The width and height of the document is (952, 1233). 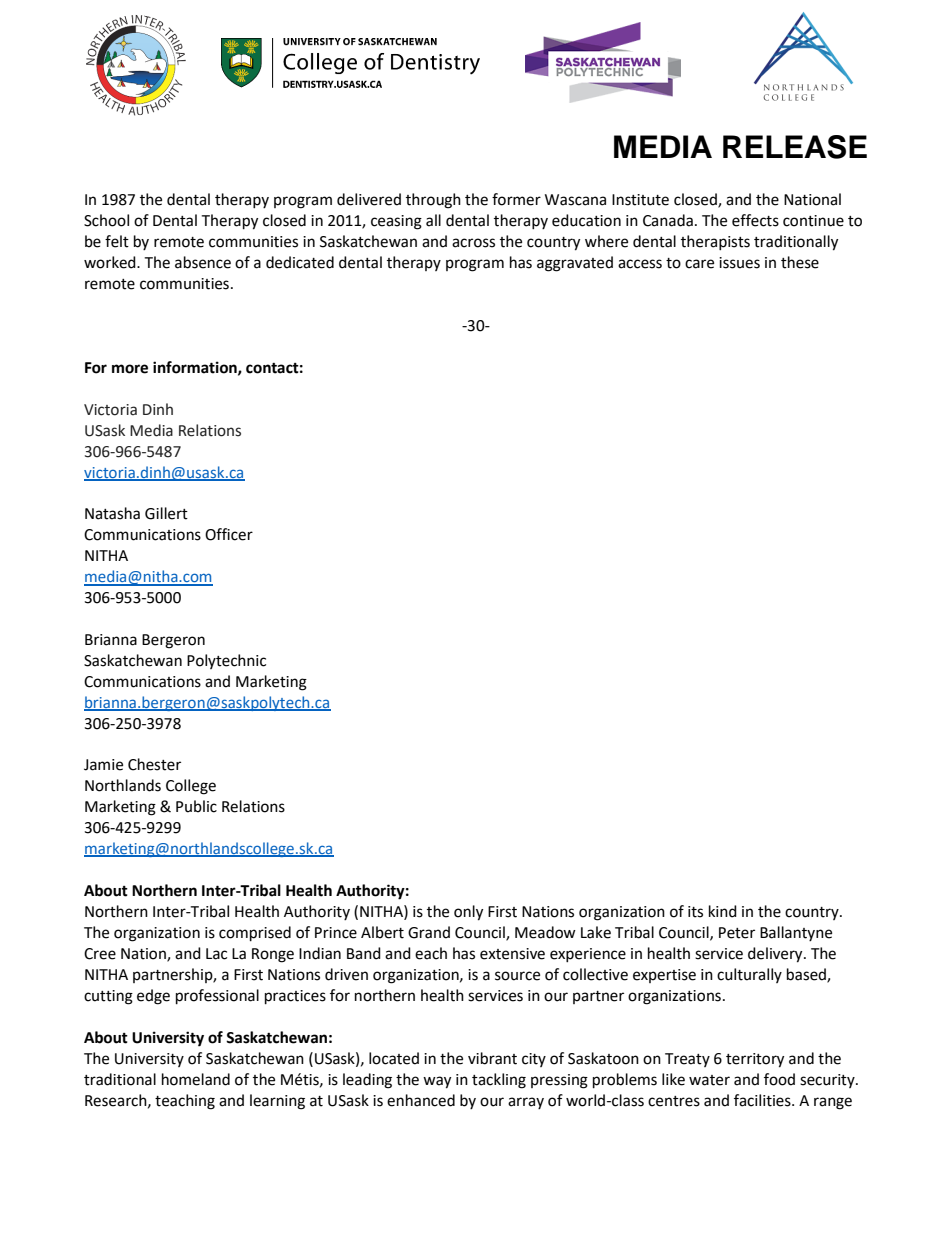 What do you see at coordinates (723, 911) in the document?
I see `kind` at bounding box center [723, 911].
